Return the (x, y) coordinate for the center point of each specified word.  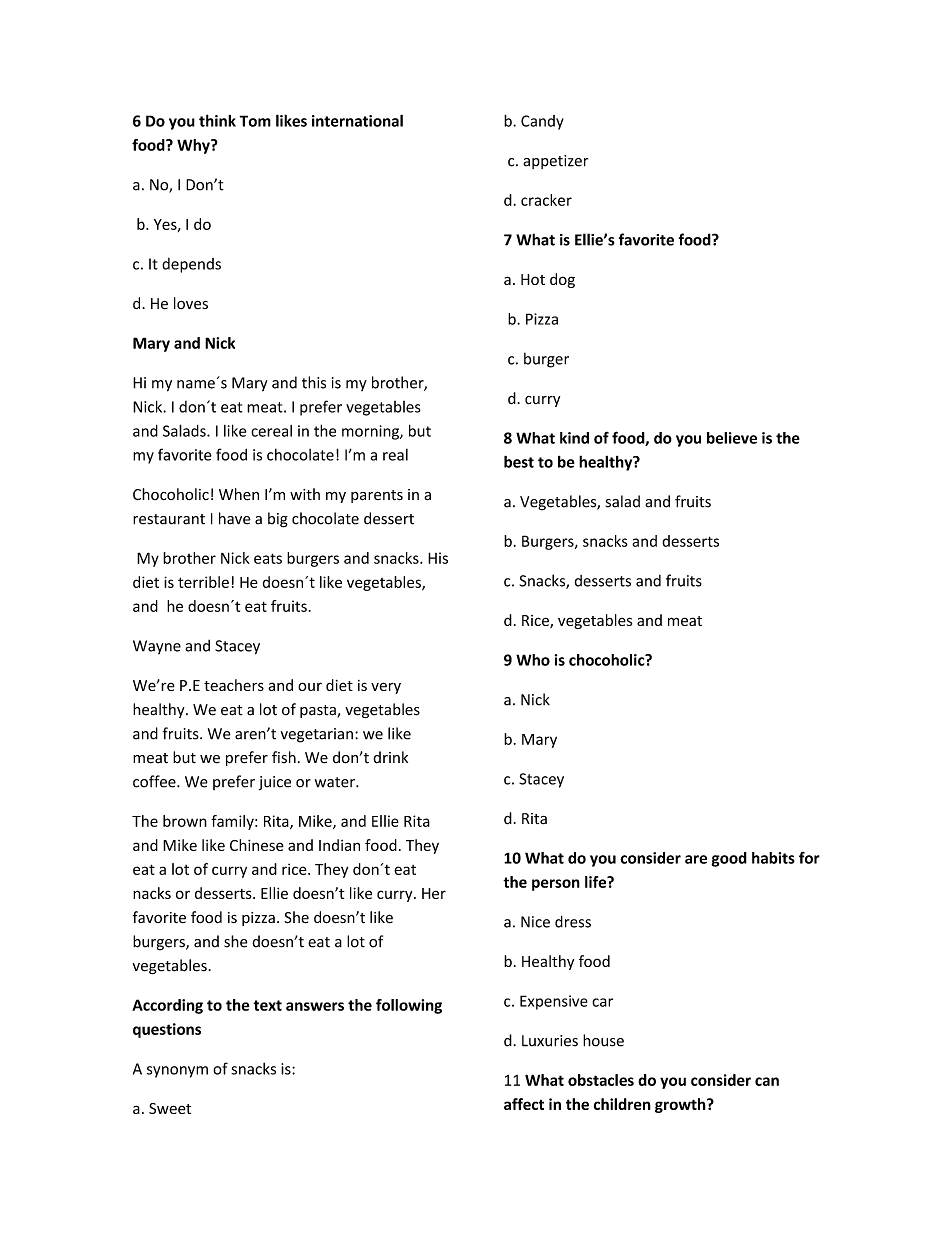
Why (194, 146)
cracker (546, 200)
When (239, 494)
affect (524, 1104)
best (519, 461)
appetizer (555, 162)
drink (390, 757)
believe (732, 438)
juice (274, 783)
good (729, 859)
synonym (177, 1072)
